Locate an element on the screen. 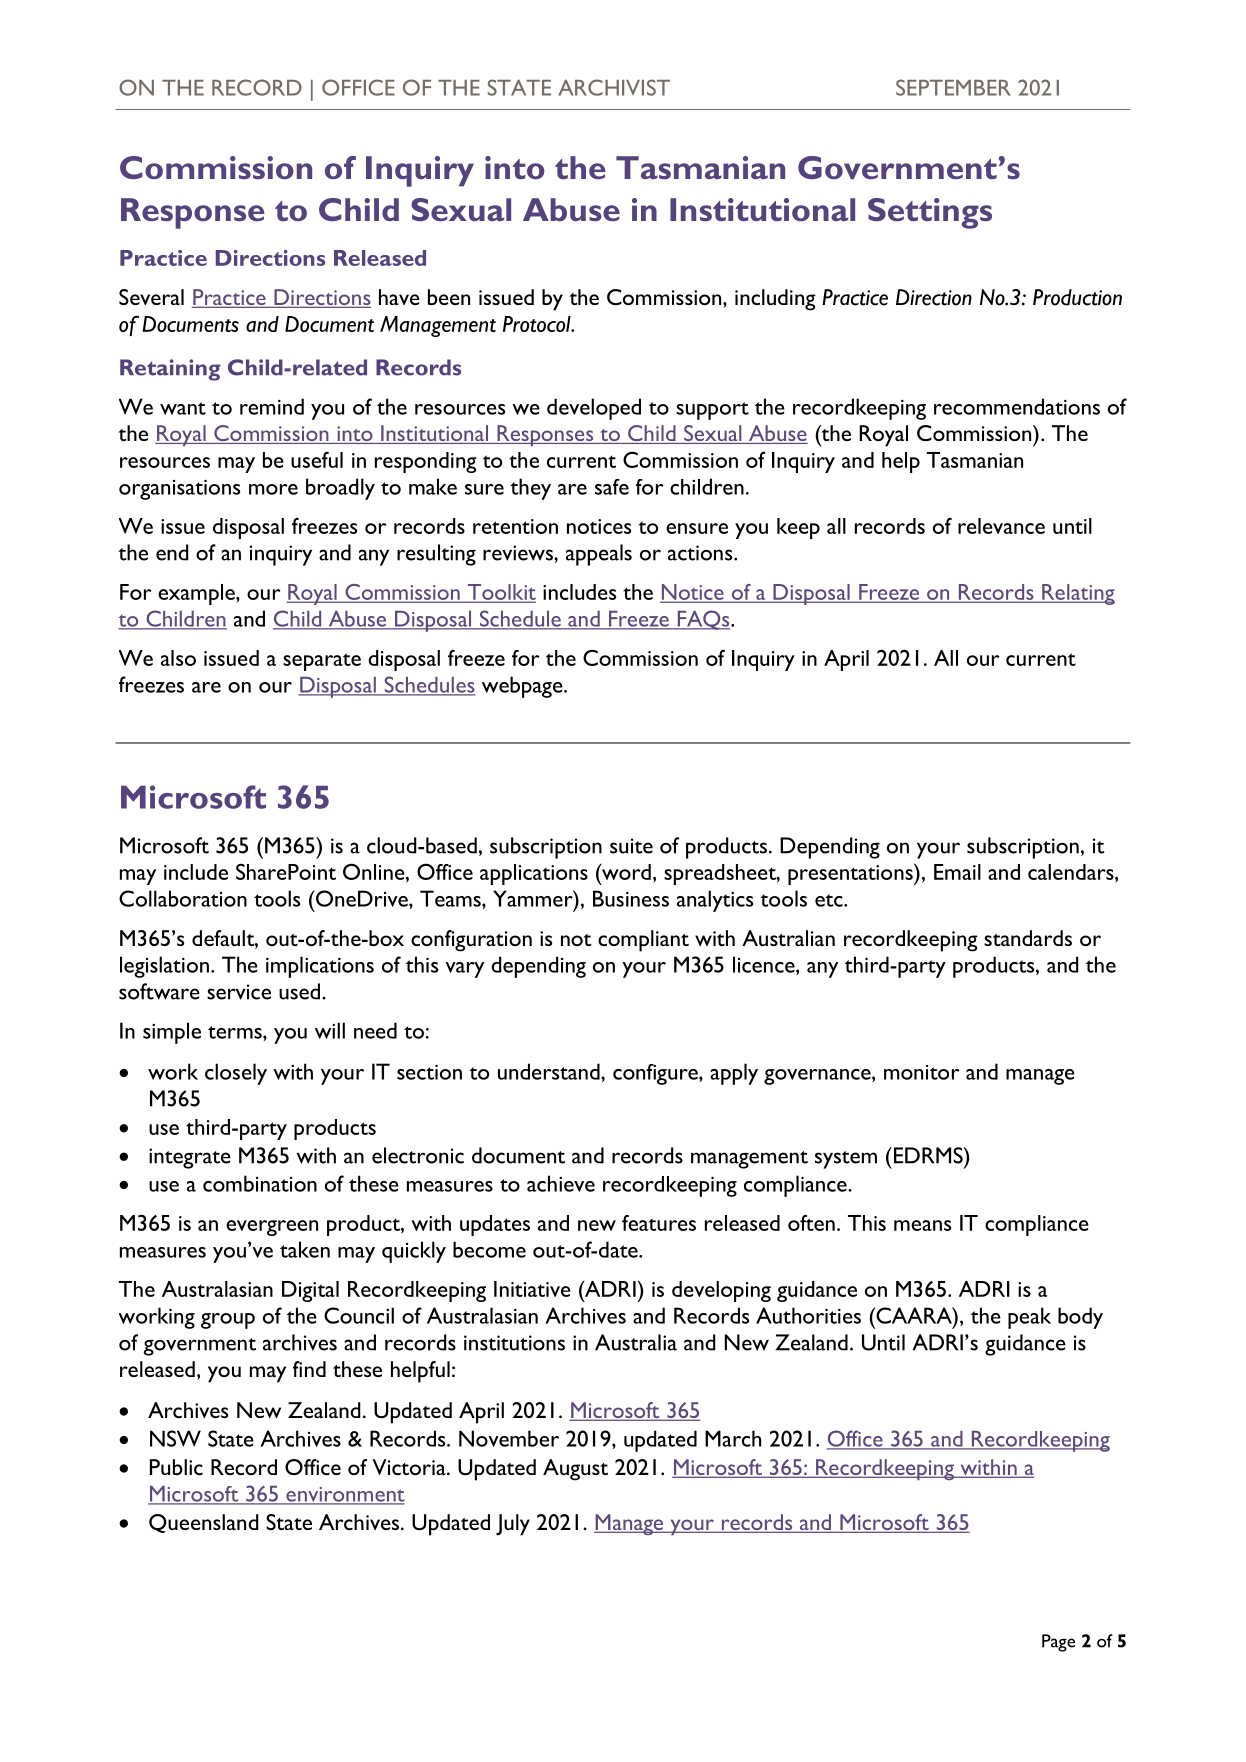 This screenshot has width=1246, height=1762. Queensland is located at coordinates (204, 1523).
